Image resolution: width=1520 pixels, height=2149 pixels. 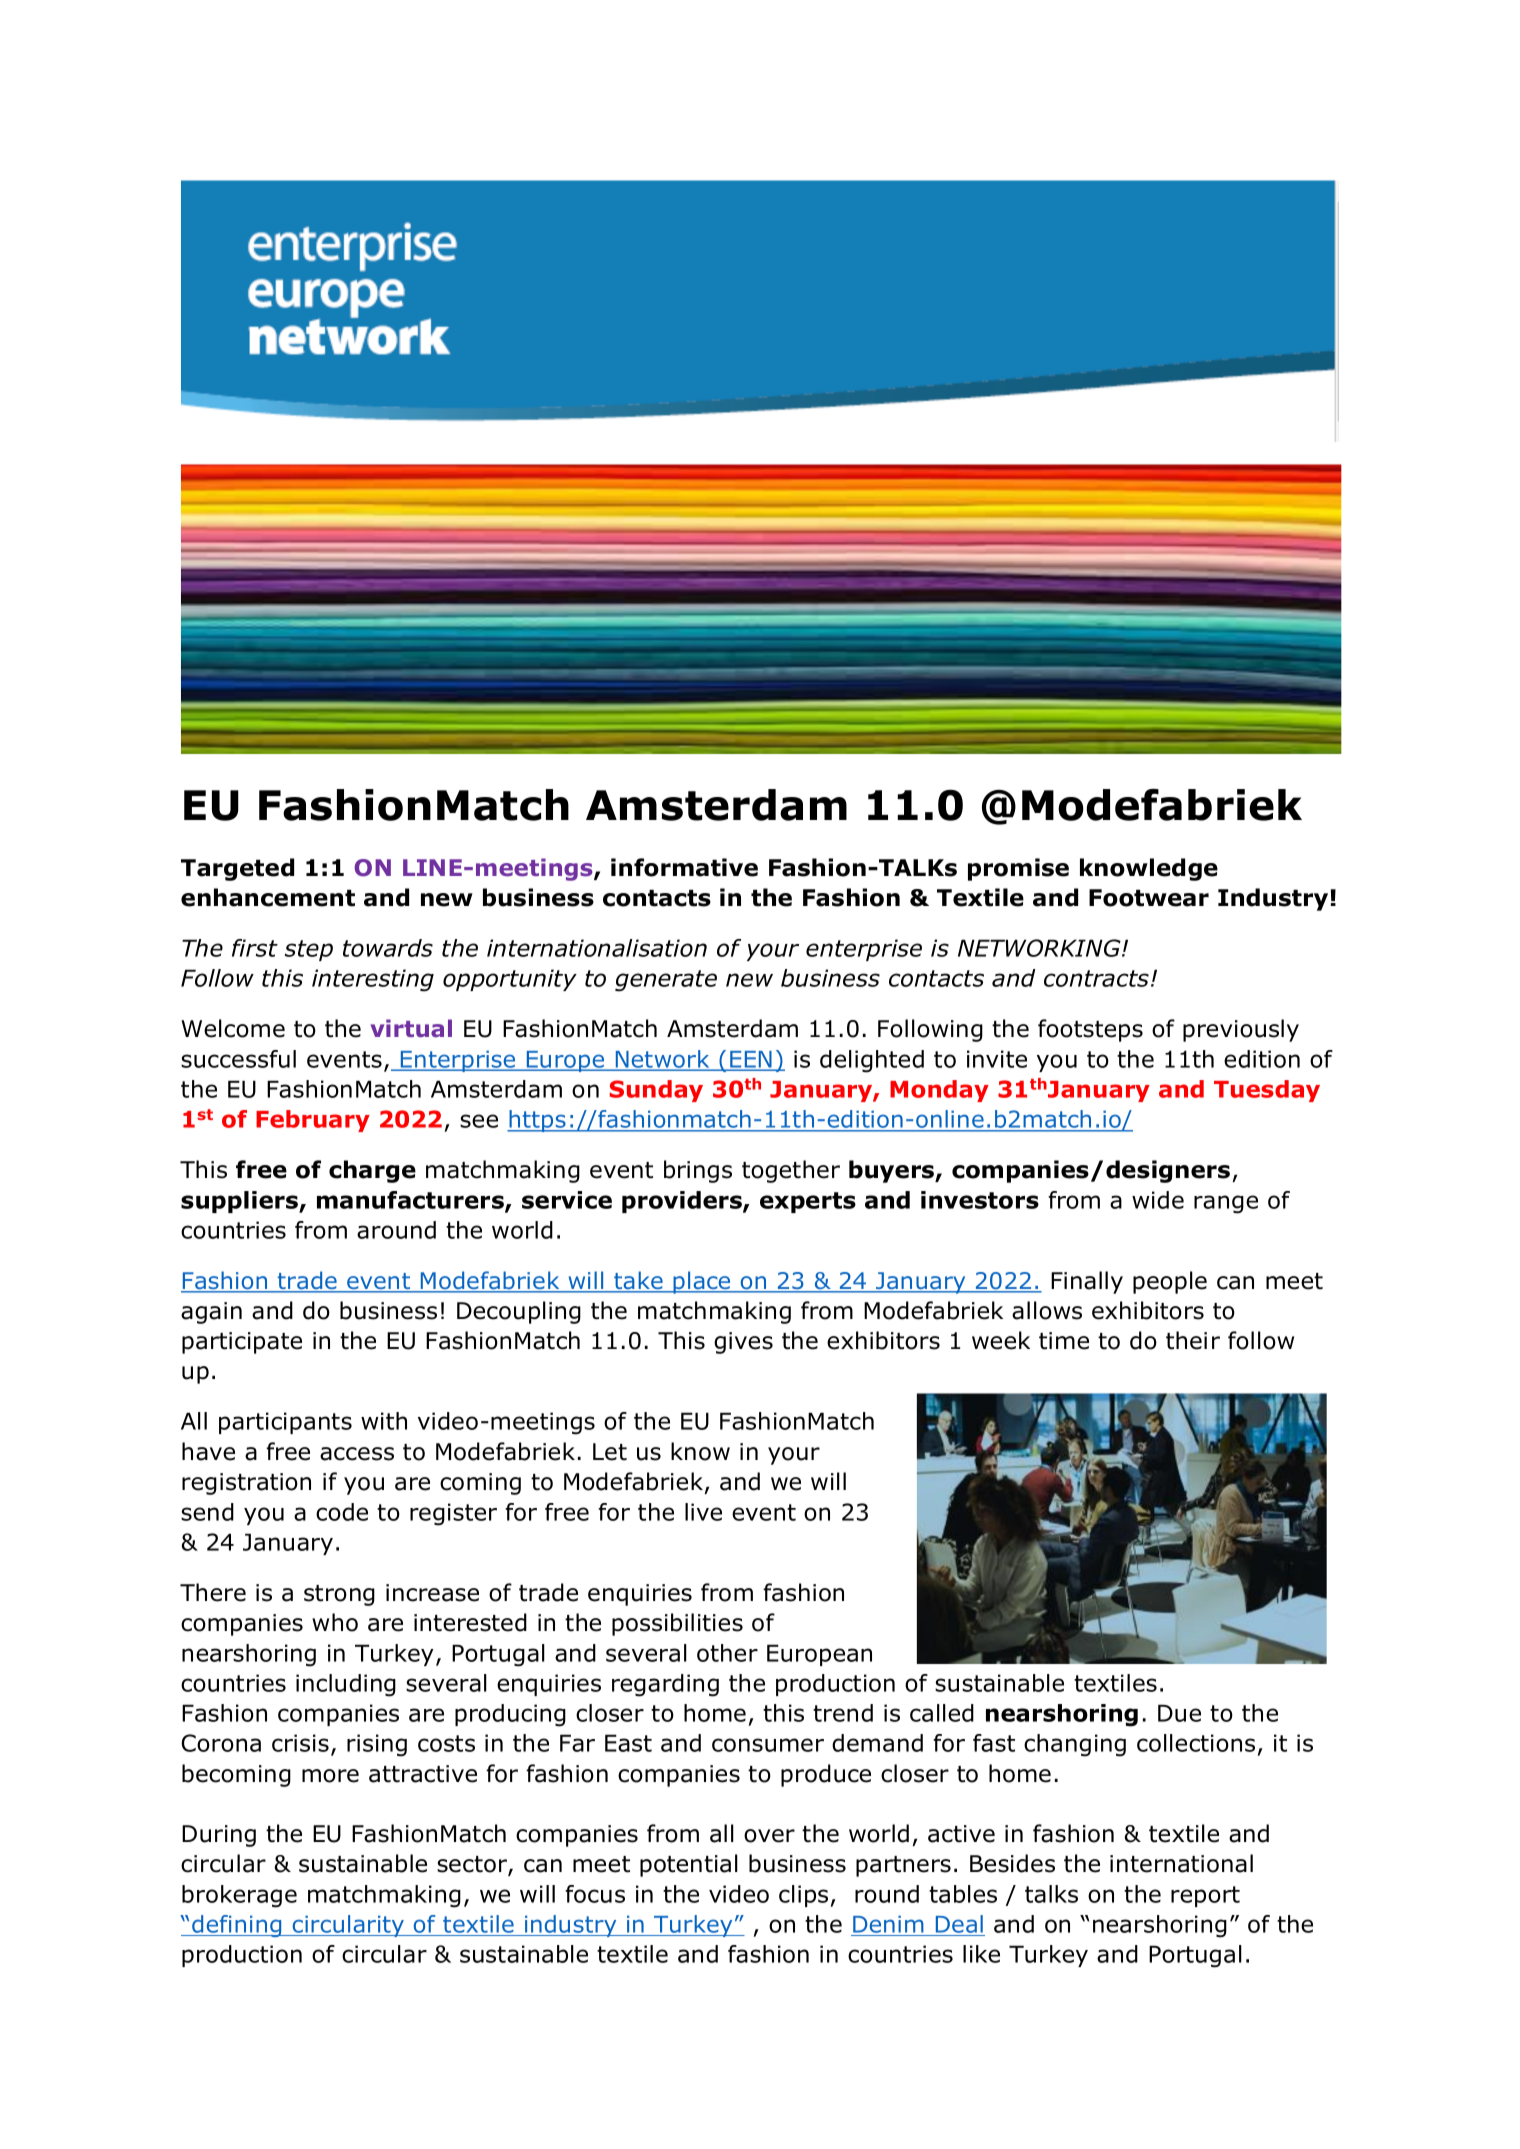 I want to click on report, so click(x=1205, y=1896).
